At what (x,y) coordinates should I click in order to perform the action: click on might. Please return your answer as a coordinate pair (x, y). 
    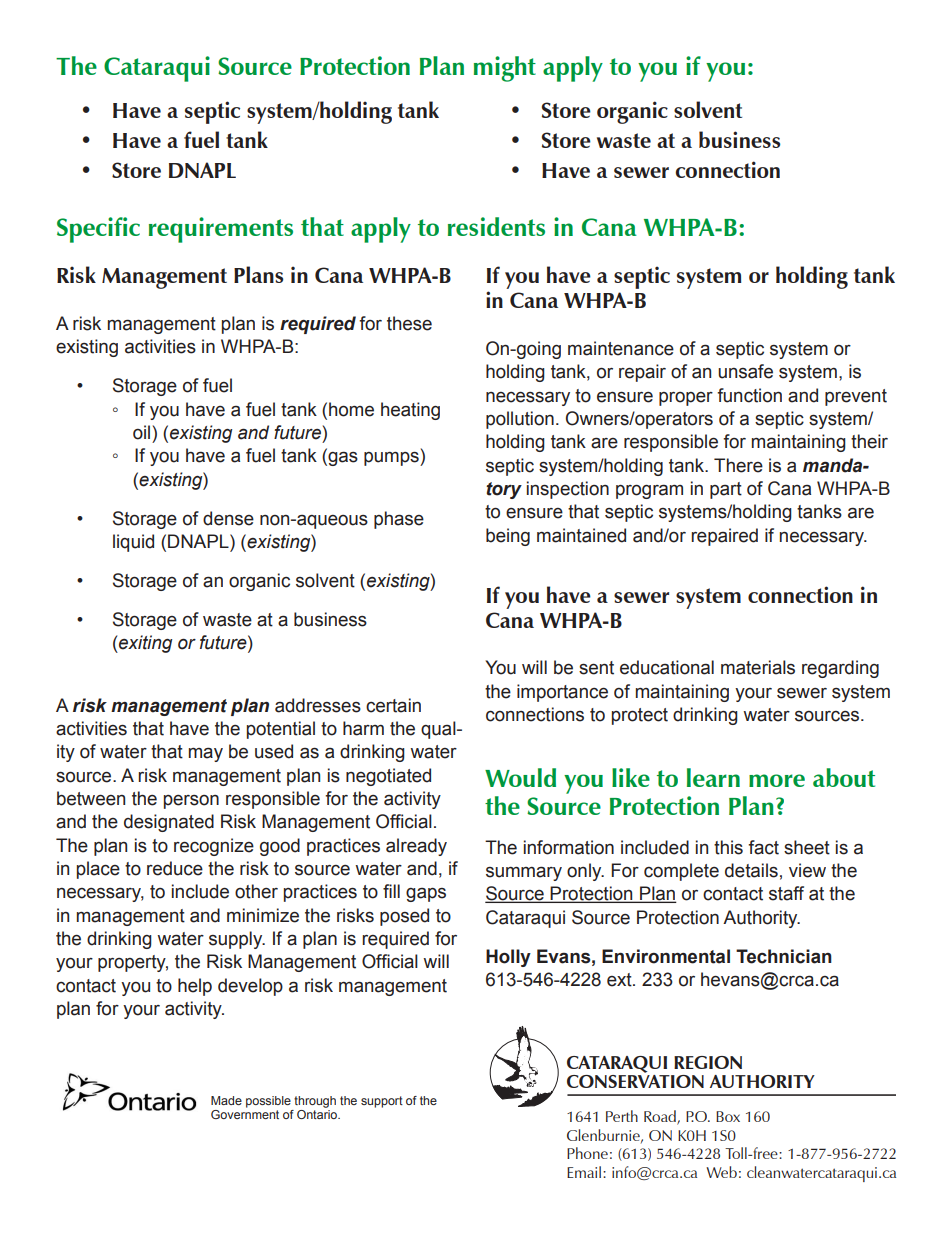
    Looking at the image, I should click on (505, 69).
